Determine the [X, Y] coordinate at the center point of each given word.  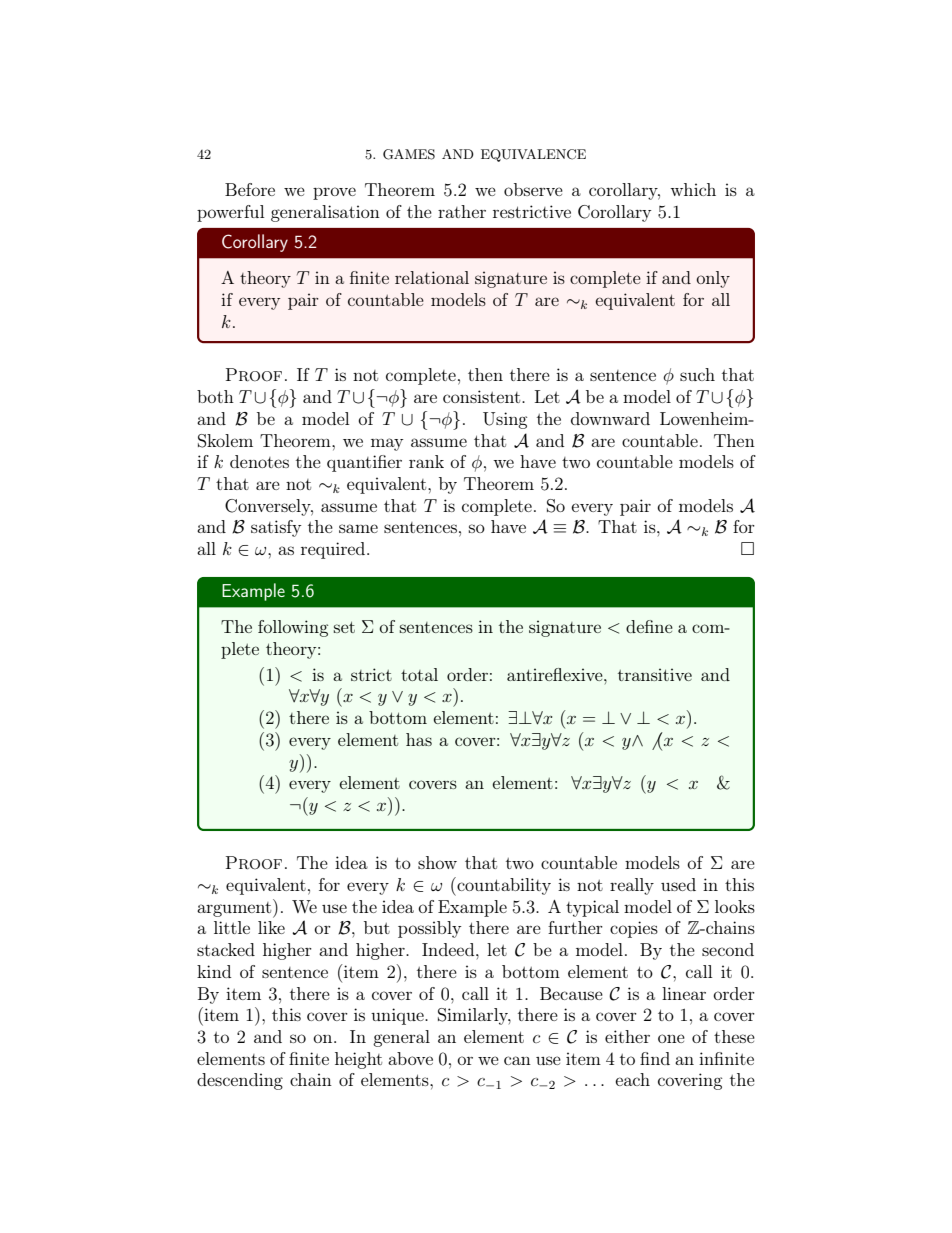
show [437, 862]
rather [462, 211]
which [693, 189]
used [678, 884]
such [697, 374]
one [671, 1038]
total [419, 674]
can [517, 1060]
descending [240, 1081]
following [293, 628]
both [215, 396]
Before [250, 189]
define [649, 626]
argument [235, 908]
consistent [483, 396]
